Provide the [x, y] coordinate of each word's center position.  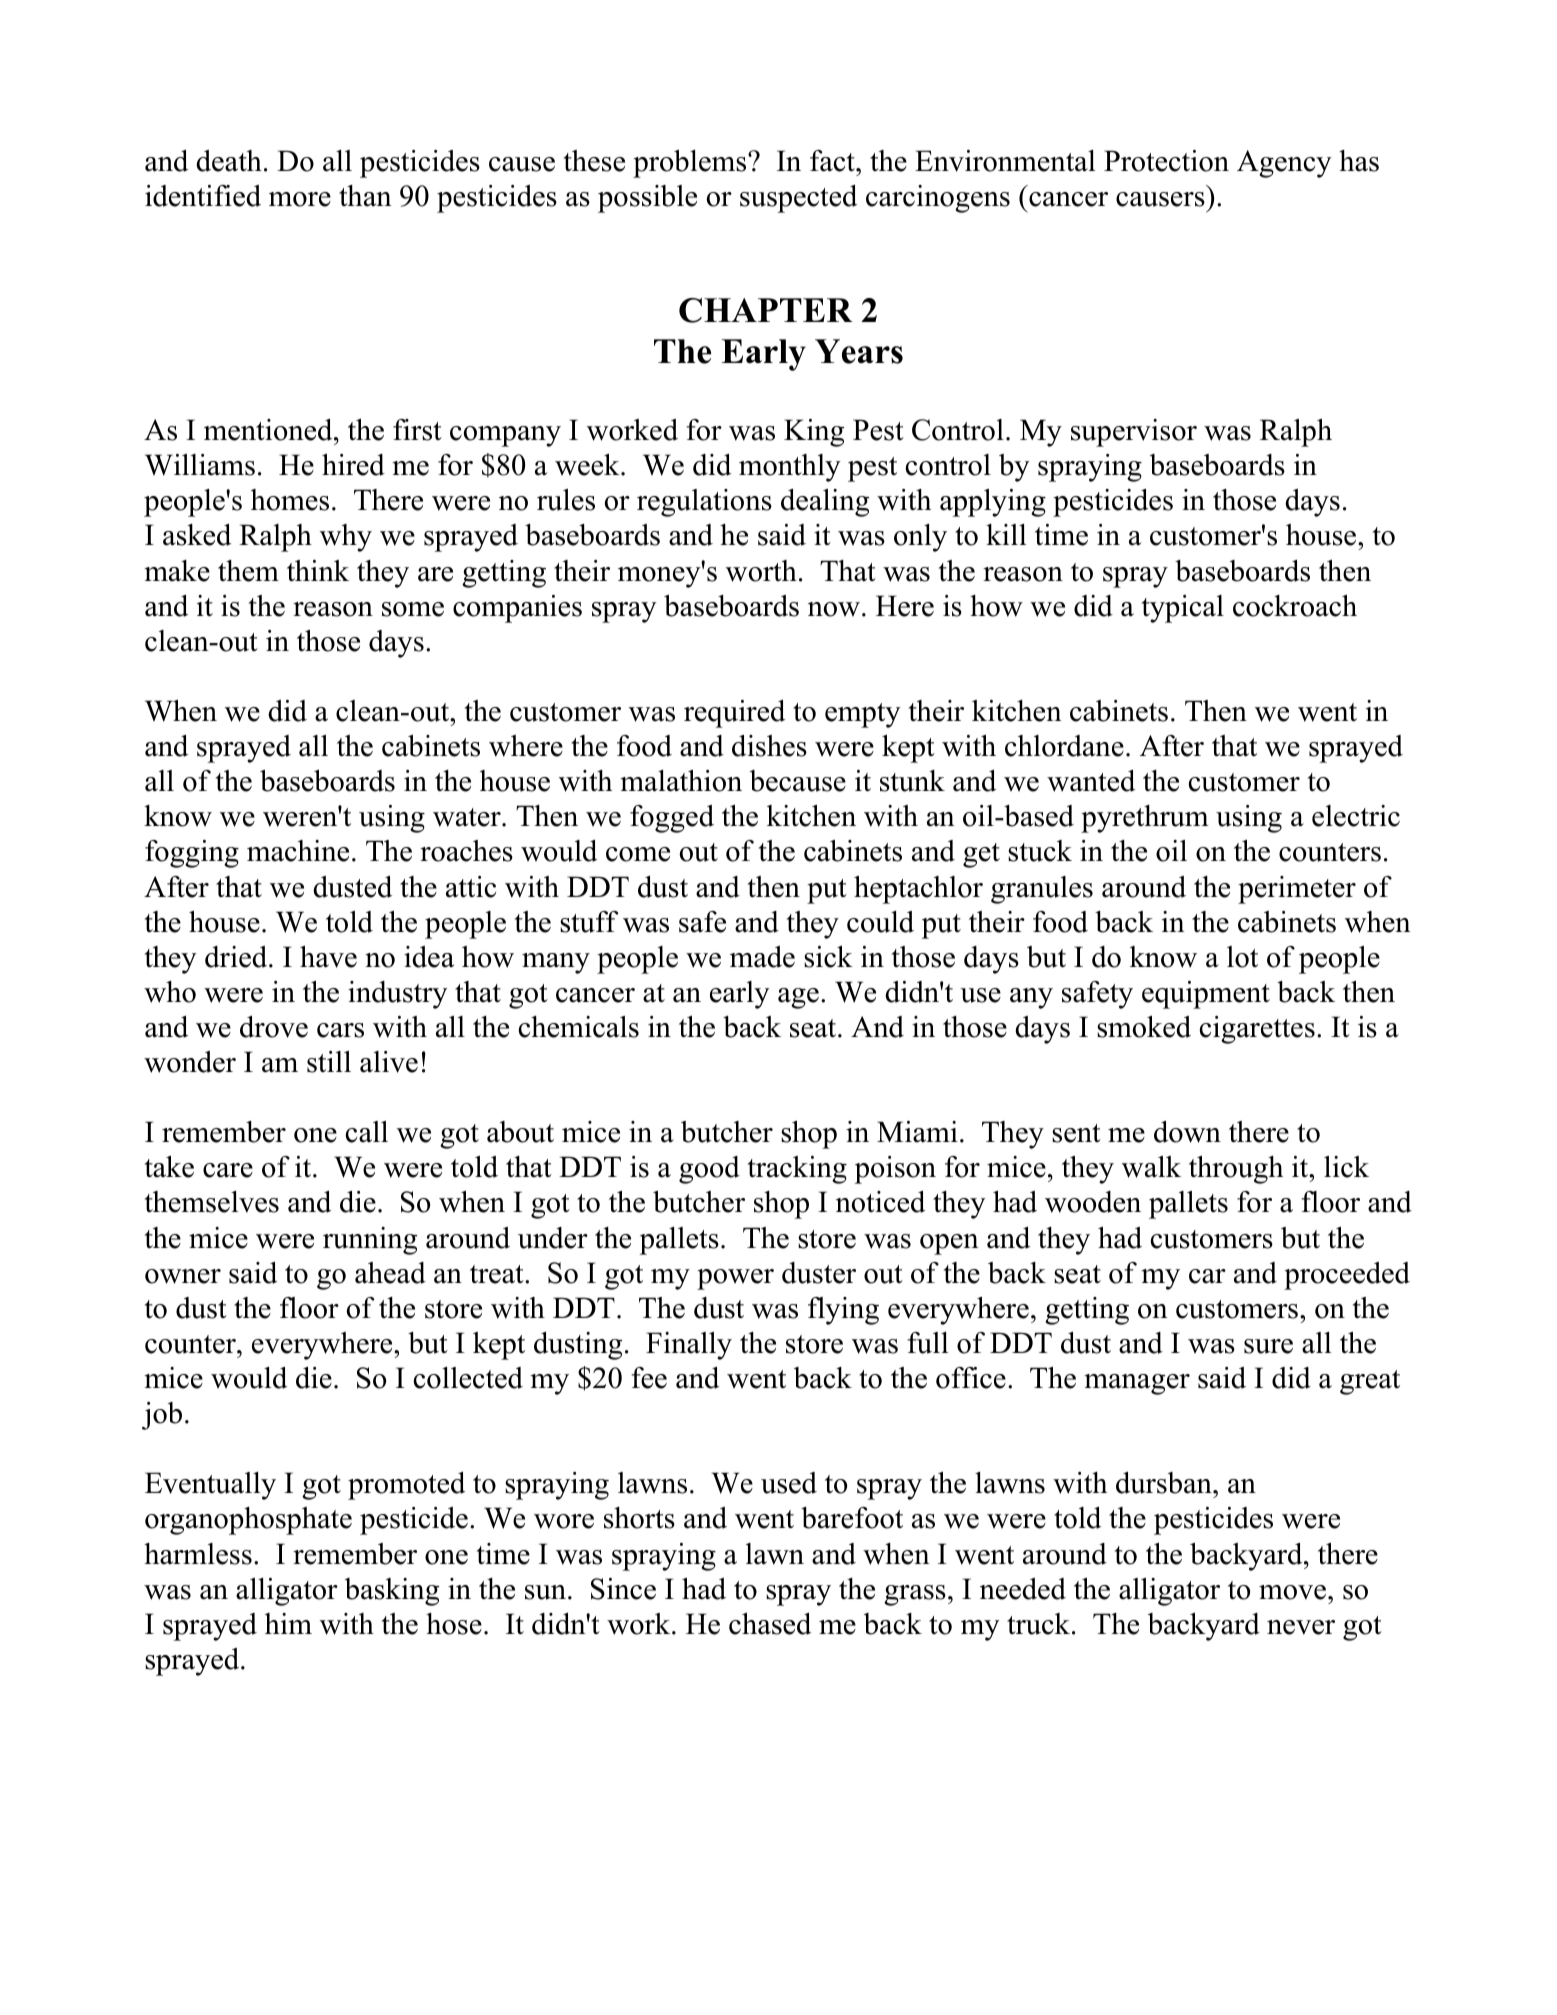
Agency [1284, 164]
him [288, 1623]
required [734, 714]
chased [770, 1624]
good [709, 1170]
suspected [798, 199]
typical [1183, 609]
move [1292, 1592]
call [367, 1132]
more [300, 199]
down [1187, 1132]
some [413, 609]
